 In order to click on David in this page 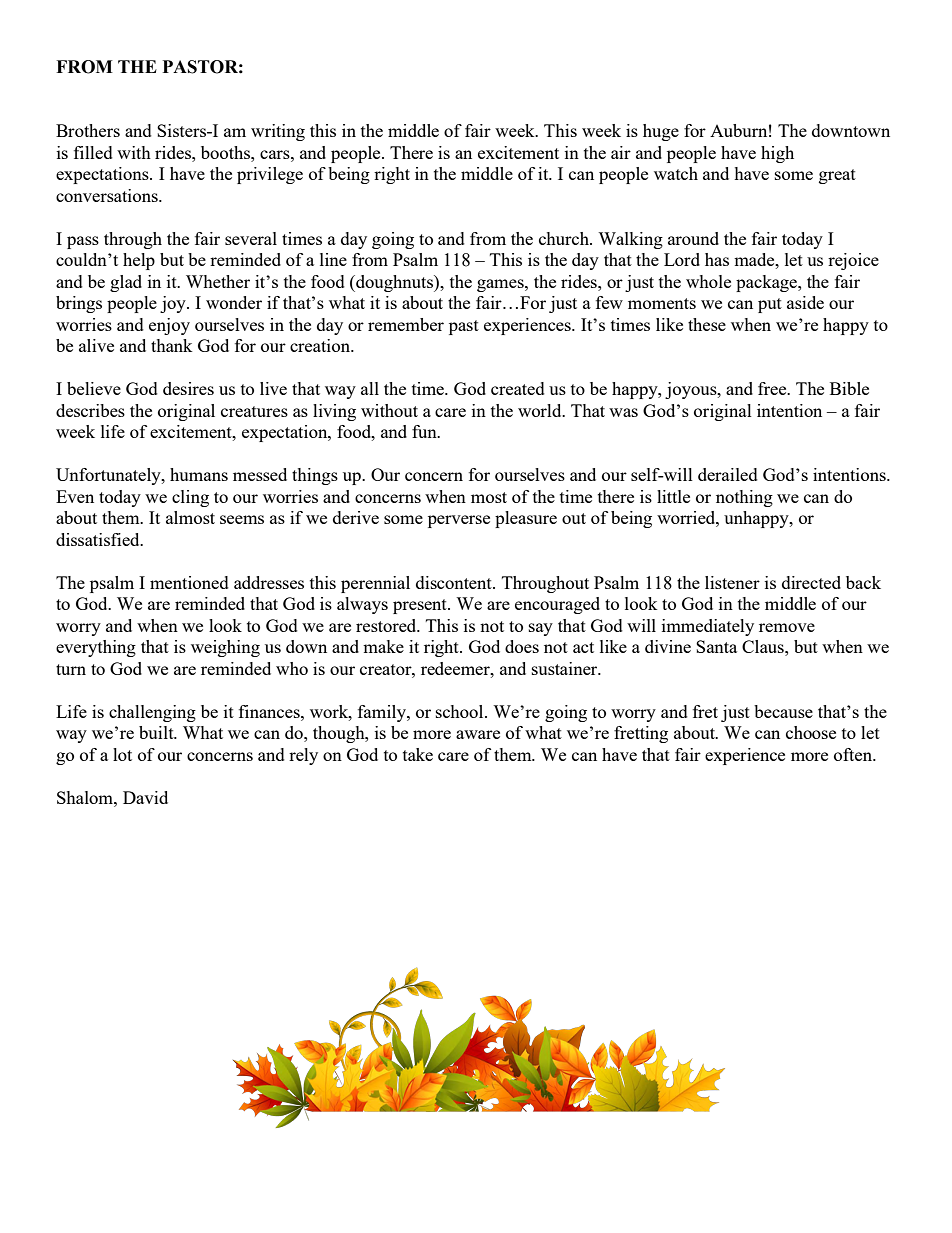, I will do `click(145, 797)`.
